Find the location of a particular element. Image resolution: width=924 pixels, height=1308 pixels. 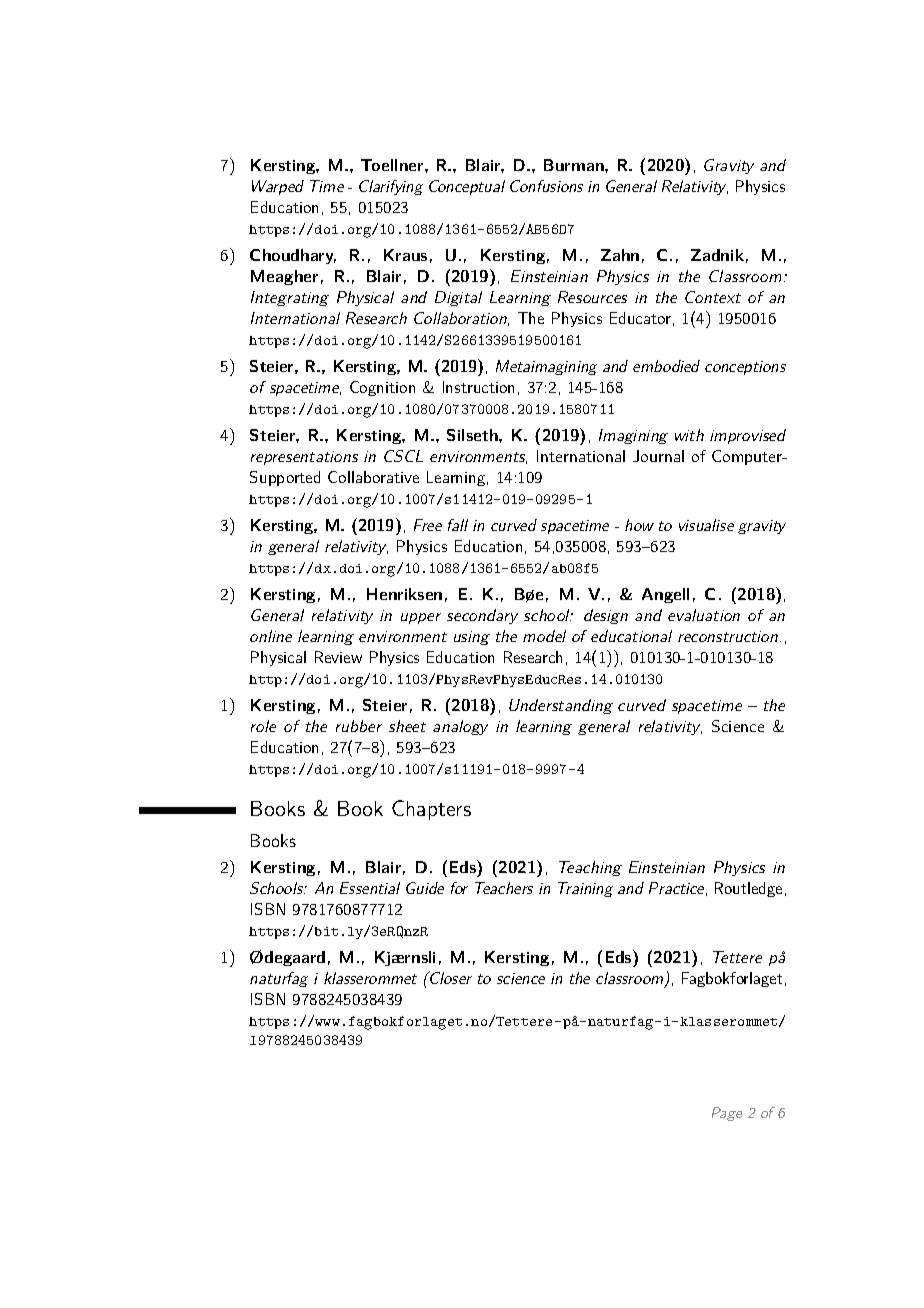

Routledge is located at coordinates (748, 889).
